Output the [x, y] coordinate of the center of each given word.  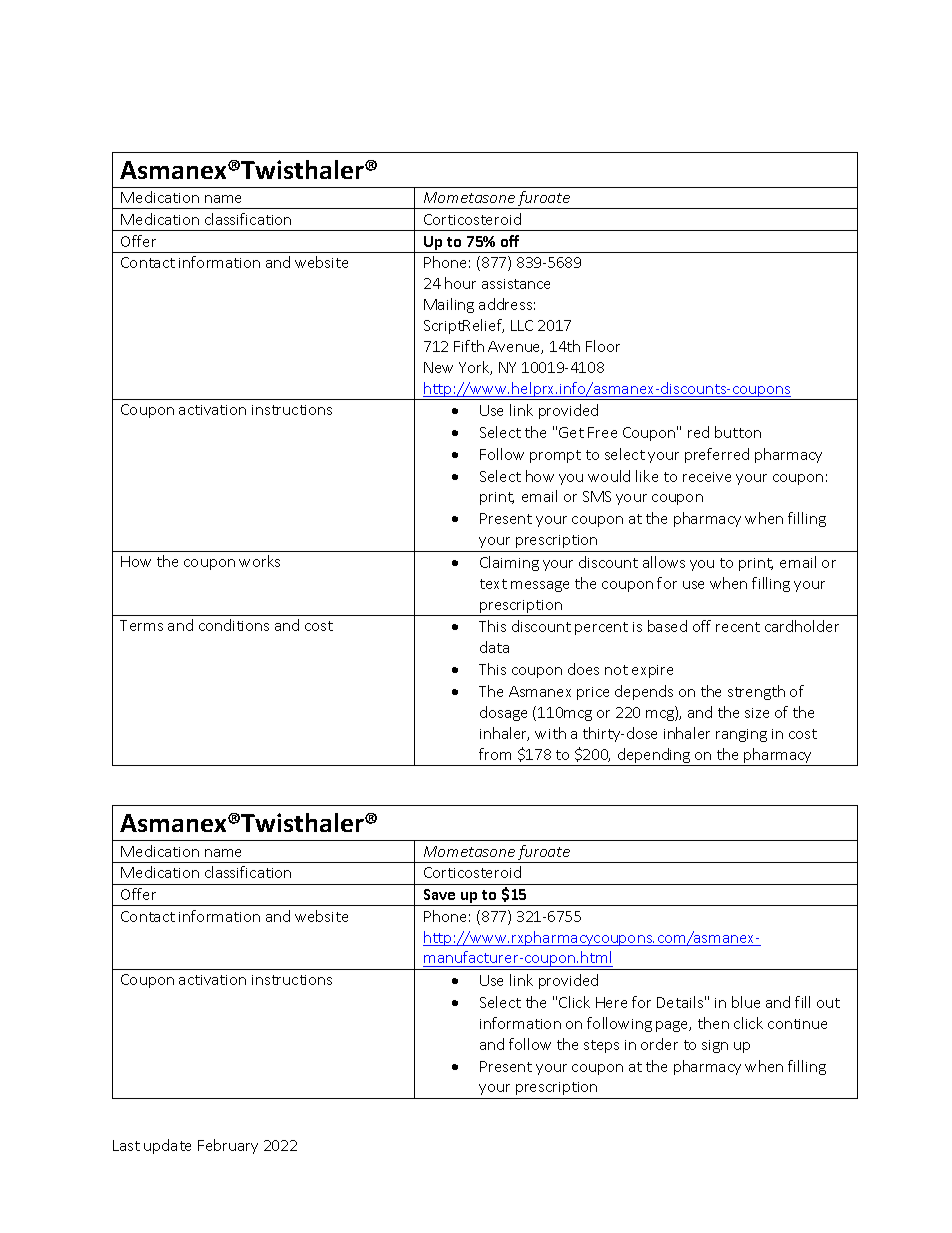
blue [746, 1002]
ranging [741, 735]
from [495, 754]
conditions [234, 625]
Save [439, 894]
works [259, 561]
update [167, 1146]
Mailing [449, 305]
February [228, 1146]
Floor [603, 346]
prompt [555, 456]
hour [460, 283]
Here [611, 1002]
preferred [717, 455]
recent [738, 627]
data [494, 647]
